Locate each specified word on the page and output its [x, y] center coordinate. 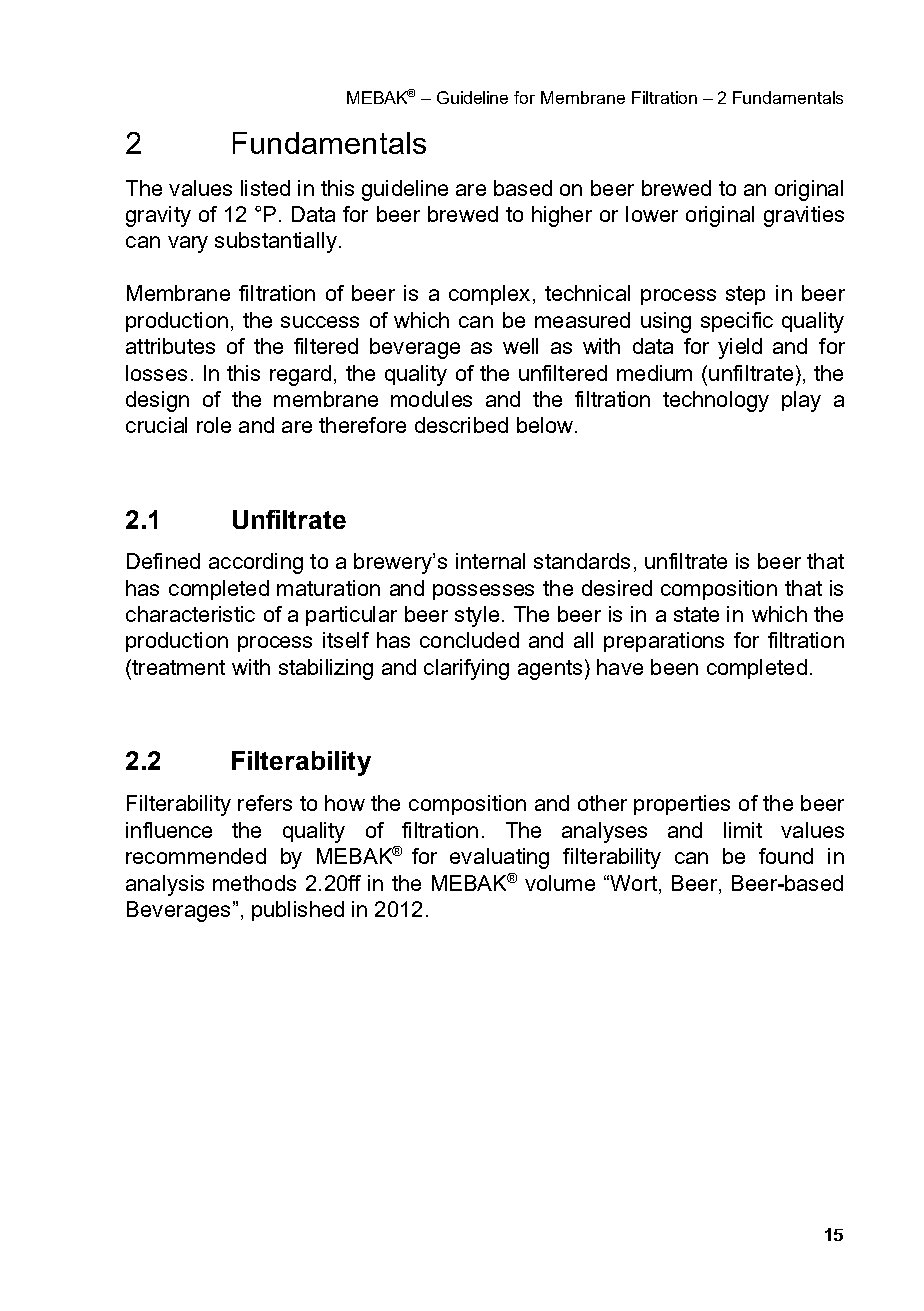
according [256, 563]
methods [254, 883]
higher [562, 216]
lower [652, 214]
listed [265, 188]
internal [490, 561]
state [696, 614]
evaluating [499, 858]
